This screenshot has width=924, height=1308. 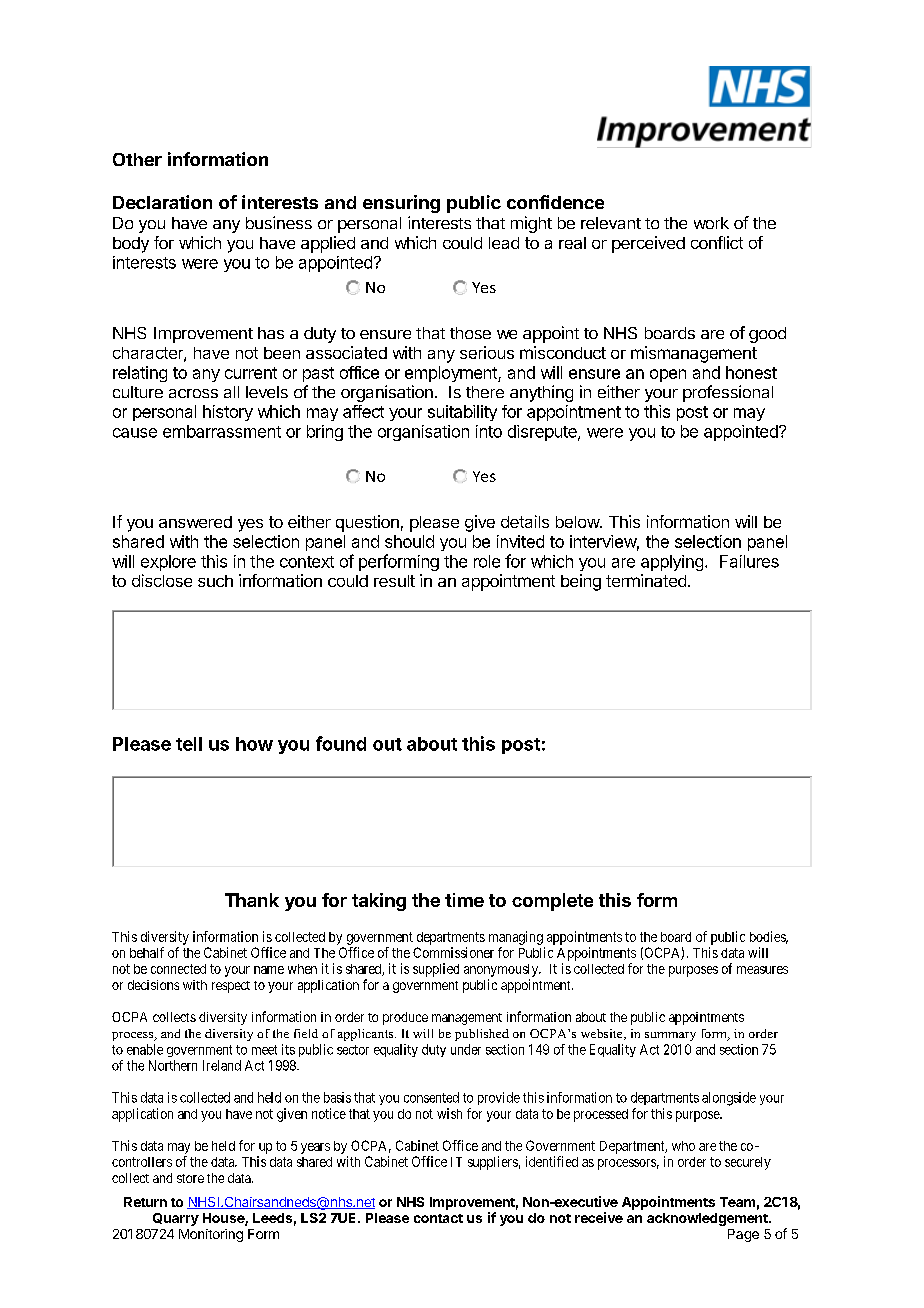 I want to click on acknowledgement, so click(x=708, y=1219).
